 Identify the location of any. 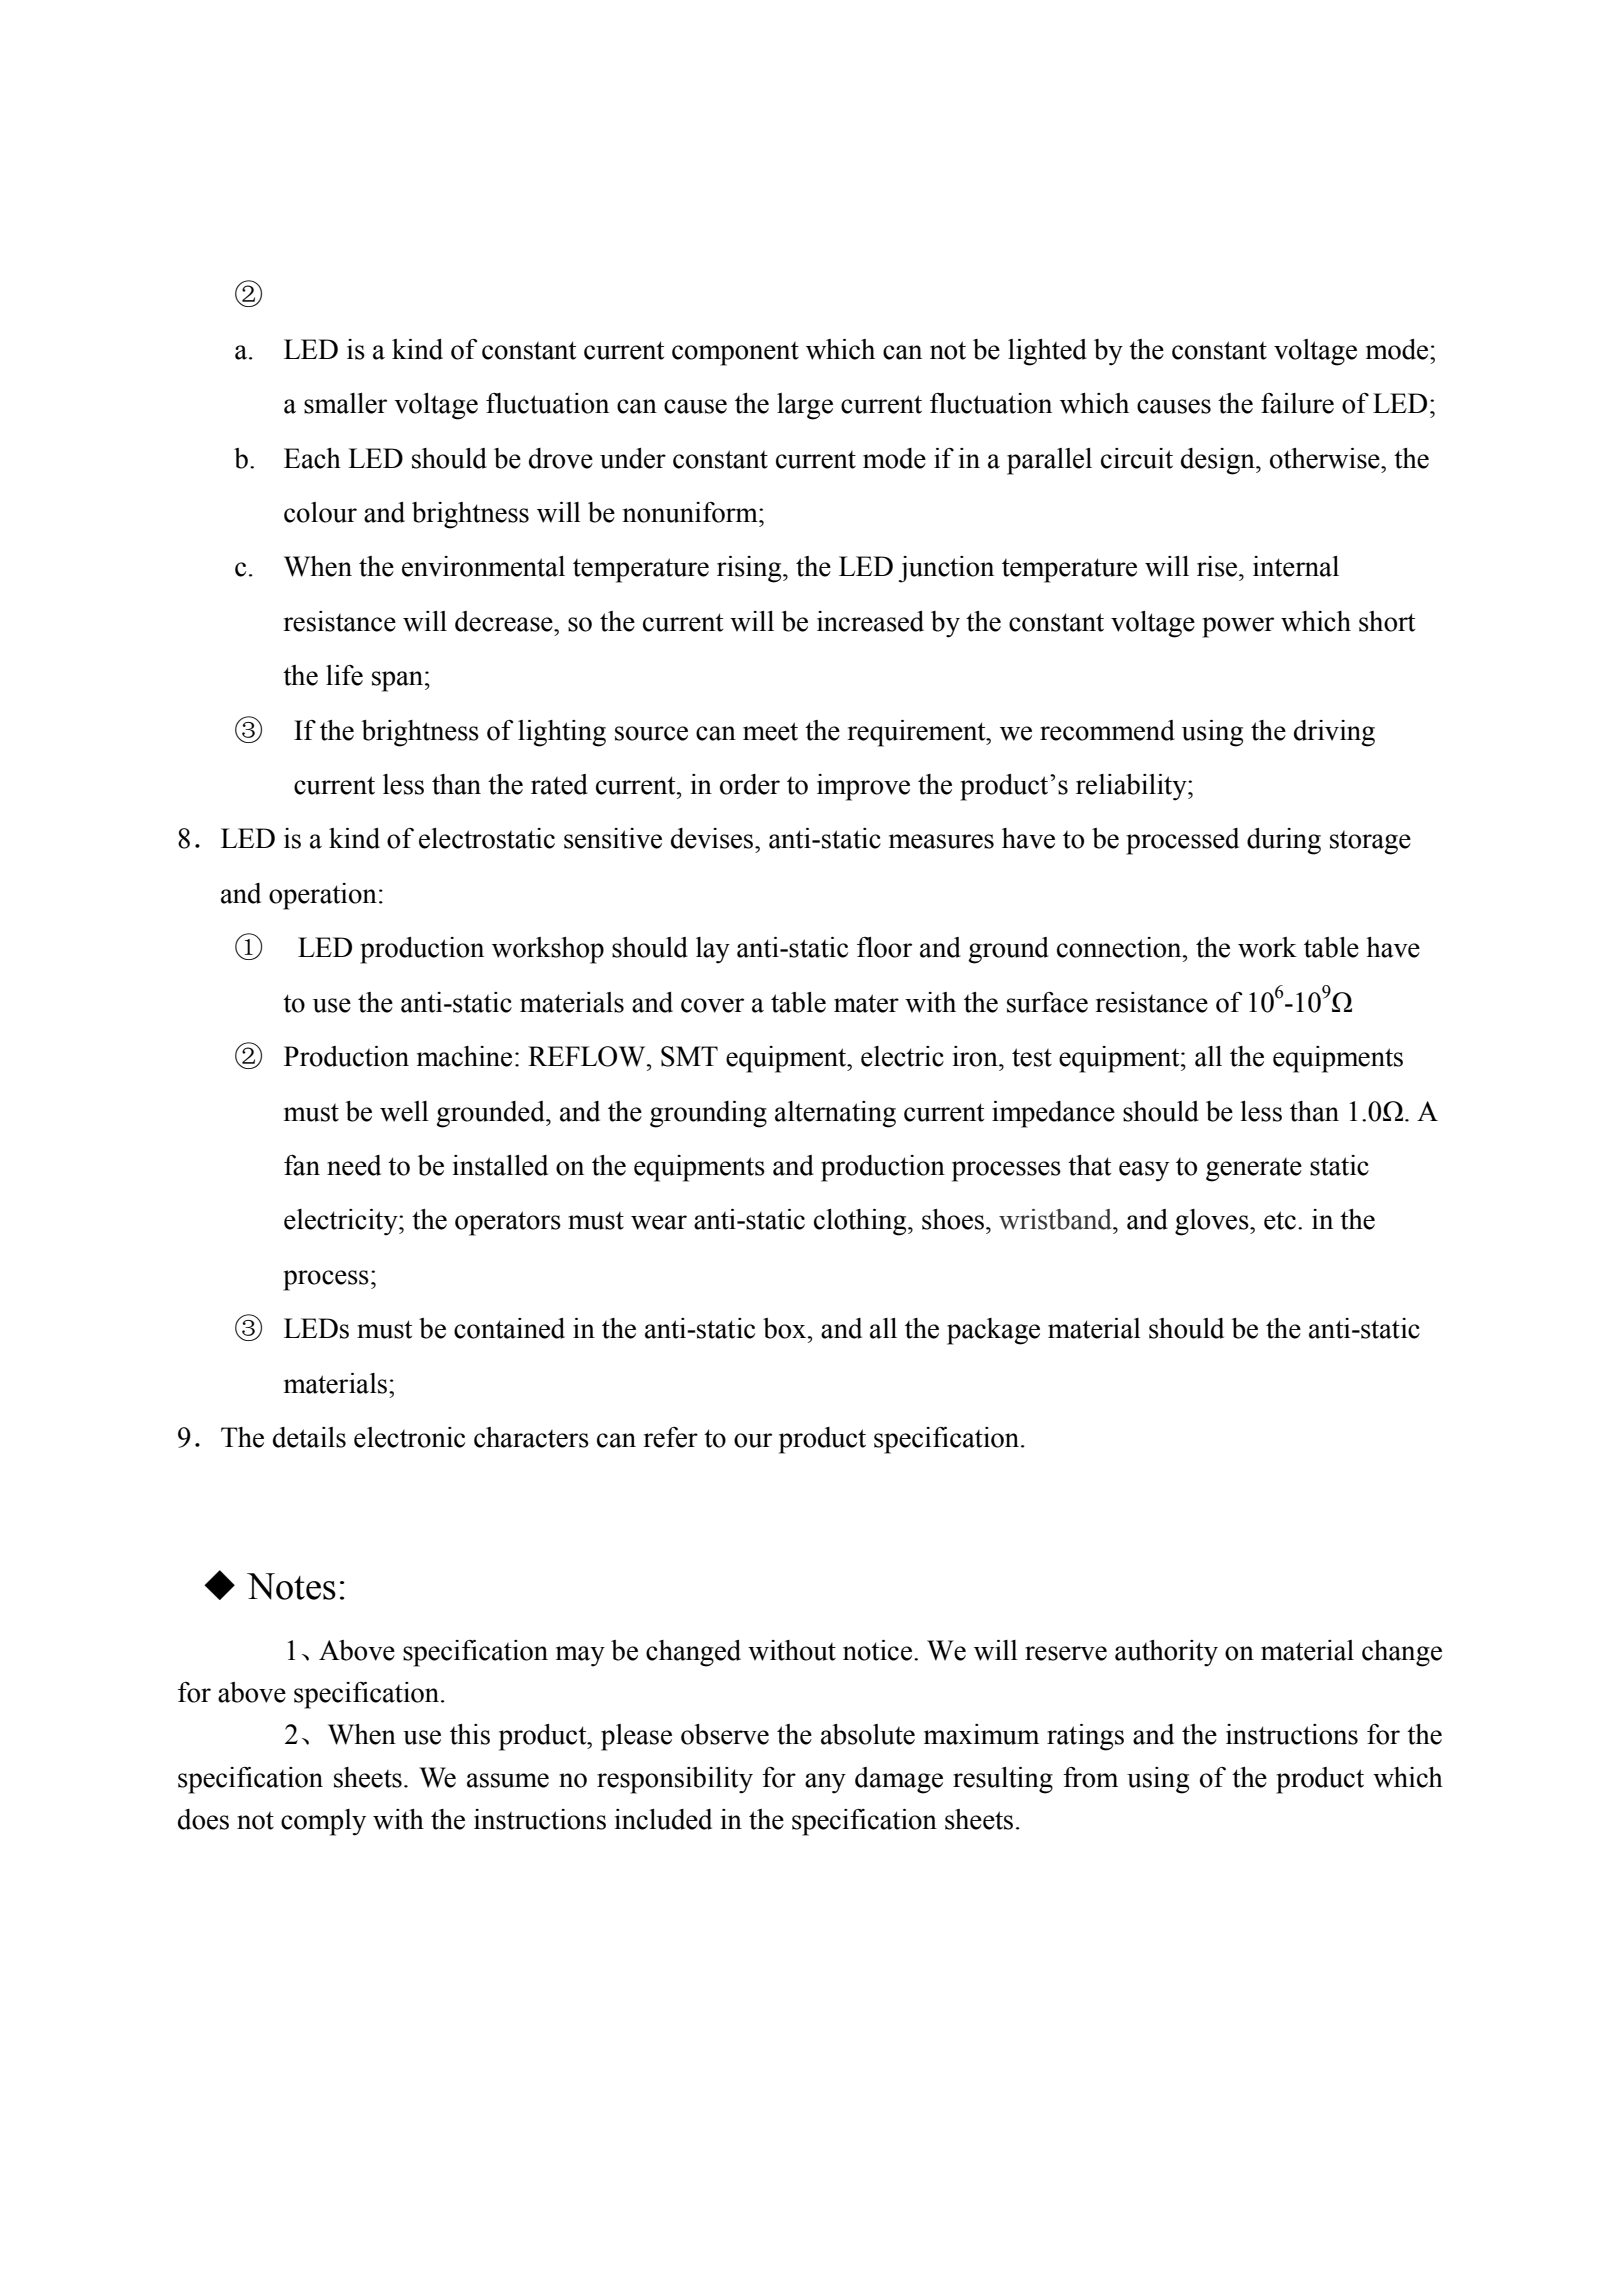
(825, 1783).
